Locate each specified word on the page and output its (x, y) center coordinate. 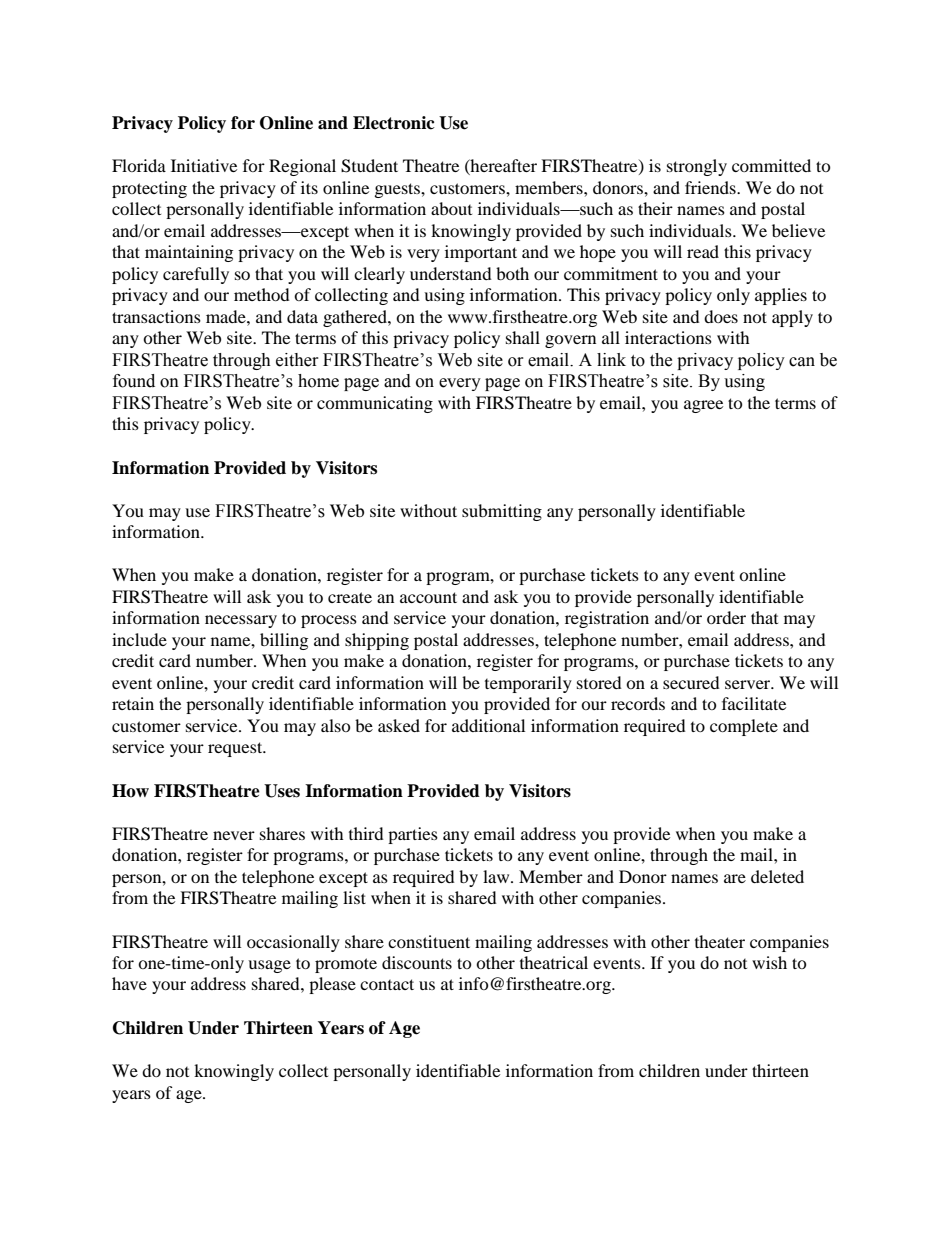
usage (269, 966)
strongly (697, 167)
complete (744, 727)
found (134, 381)
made (227, 316)
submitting (502, 512)
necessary (241, 621)
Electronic (394, 123)
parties (413, 835)
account (428, 597)
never (234, 835)
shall (523, 337)
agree (703, 406)
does (721, 316)
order (726, 617)
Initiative (204, 165)
